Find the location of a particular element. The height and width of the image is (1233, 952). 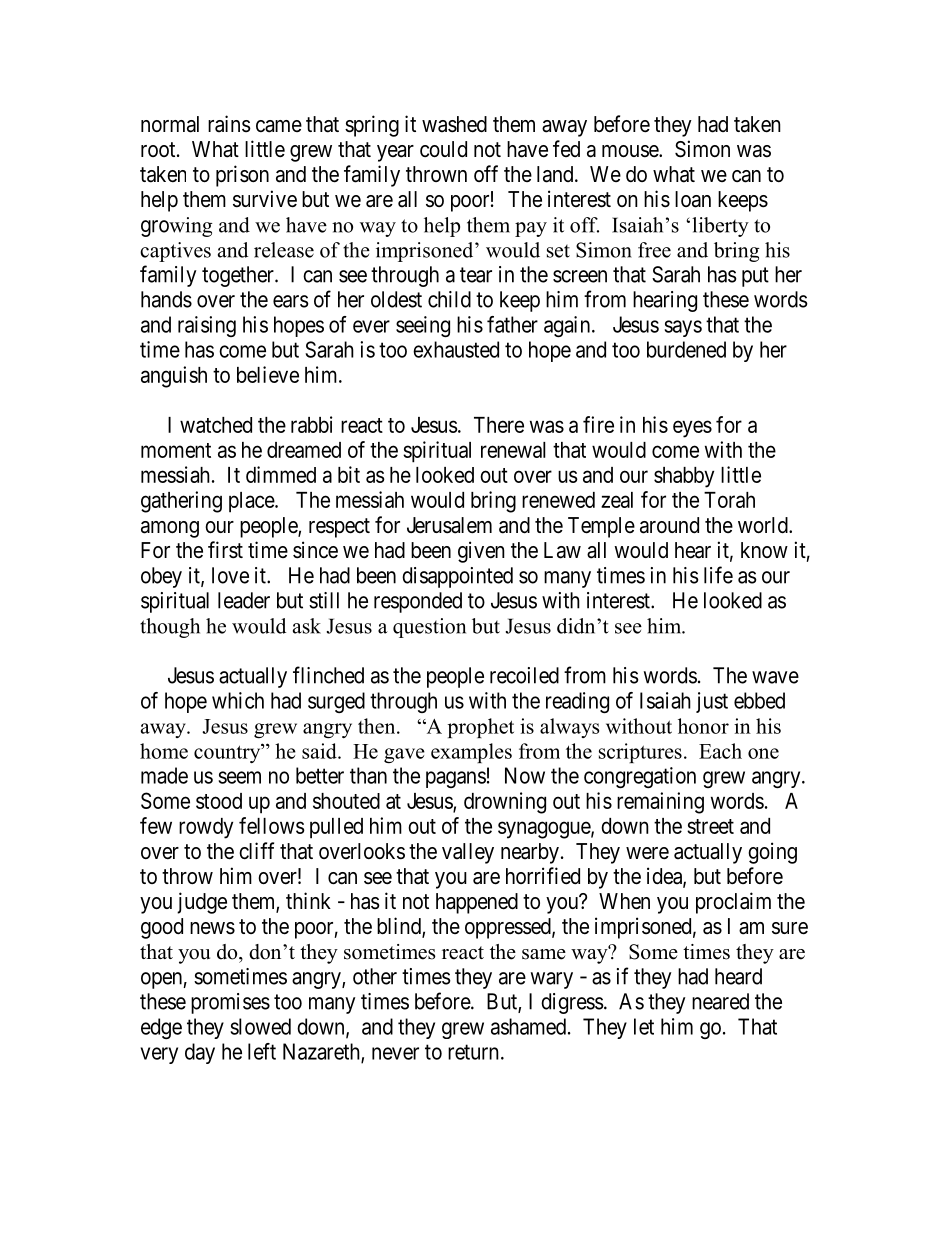

neared is located at coordinates (720, 1001).
